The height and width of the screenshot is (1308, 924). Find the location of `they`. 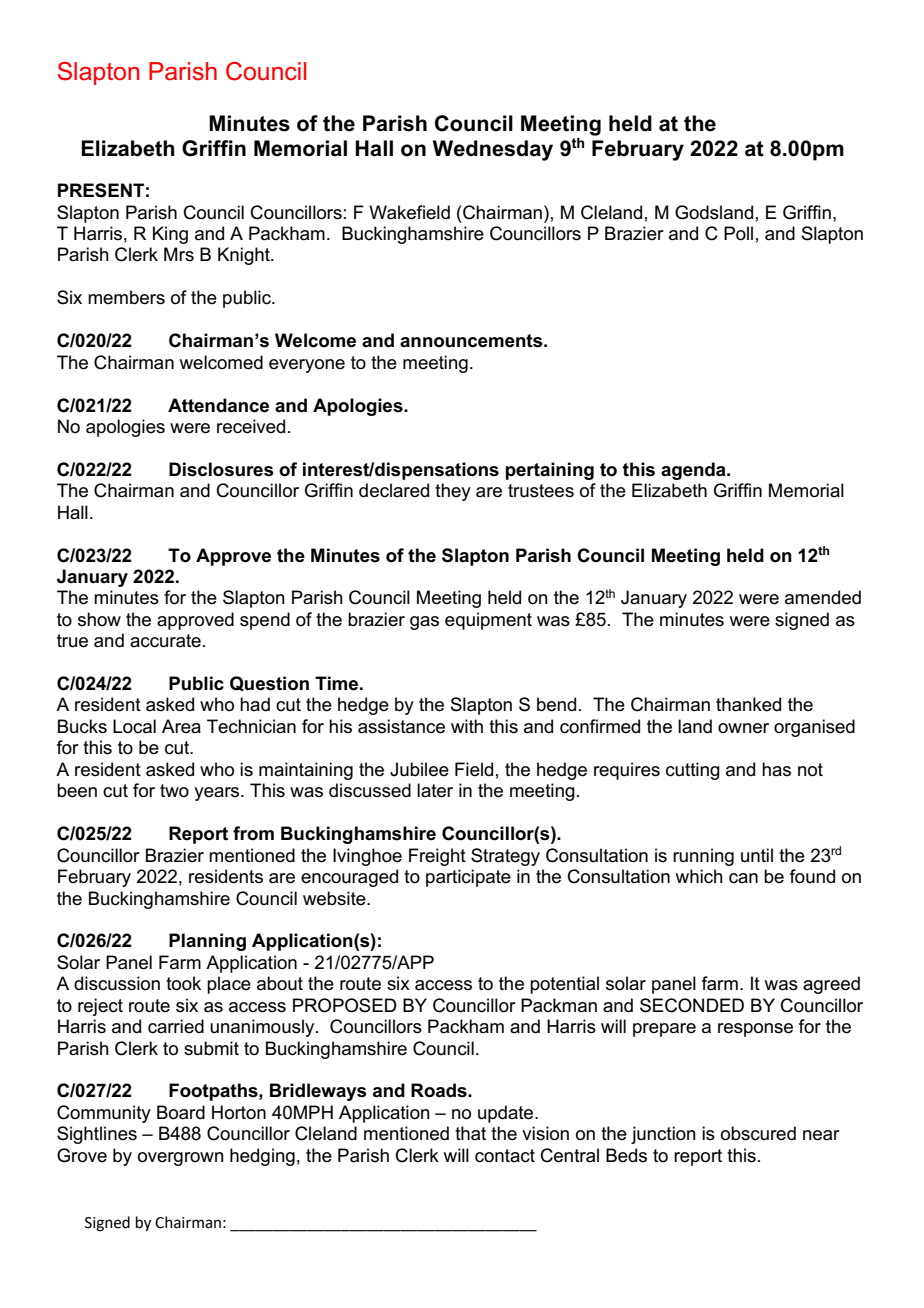

they is located at coordinates (453, 492).
